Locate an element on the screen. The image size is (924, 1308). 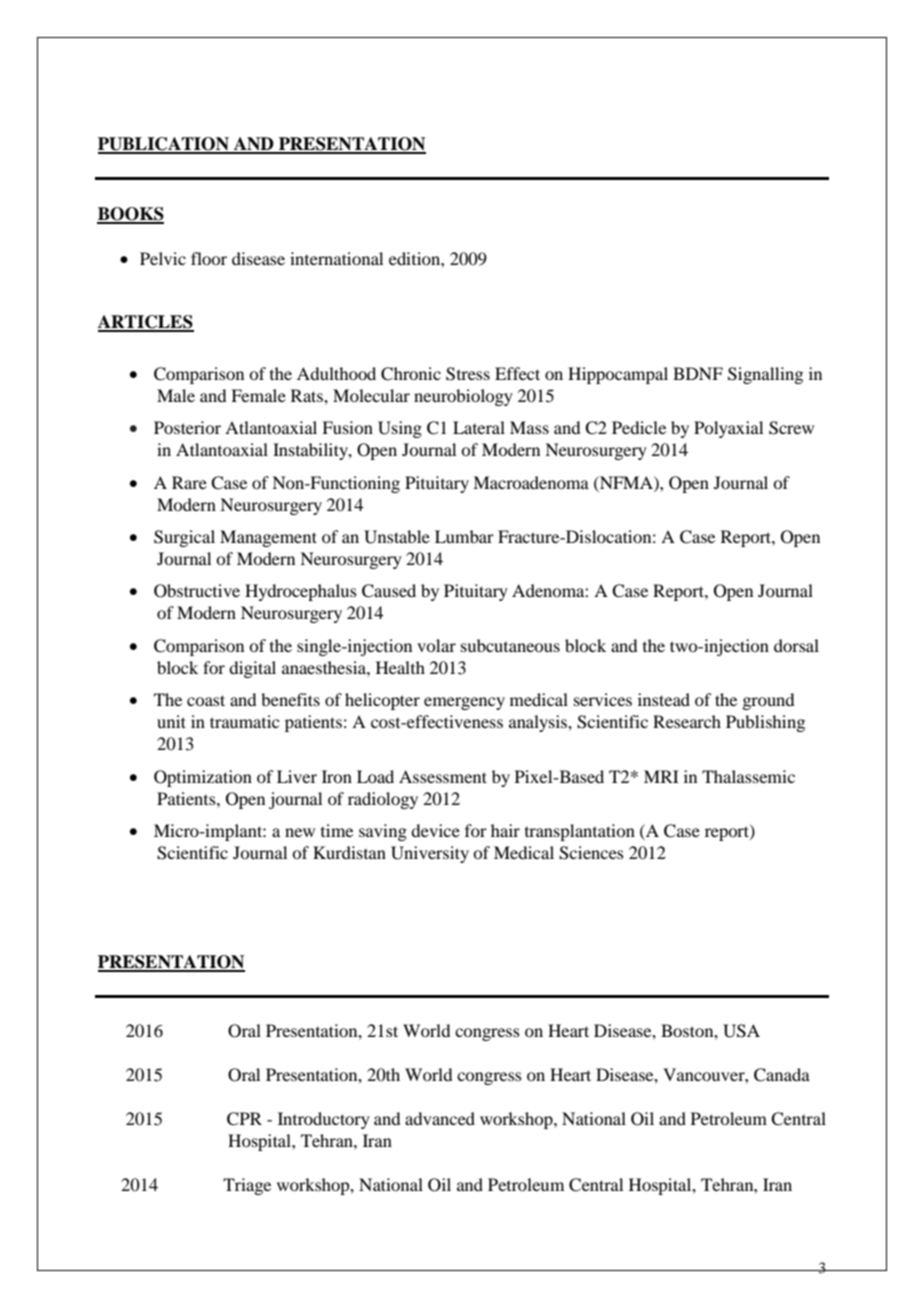
PUBLICATION is located at coordinates (164, 145).
